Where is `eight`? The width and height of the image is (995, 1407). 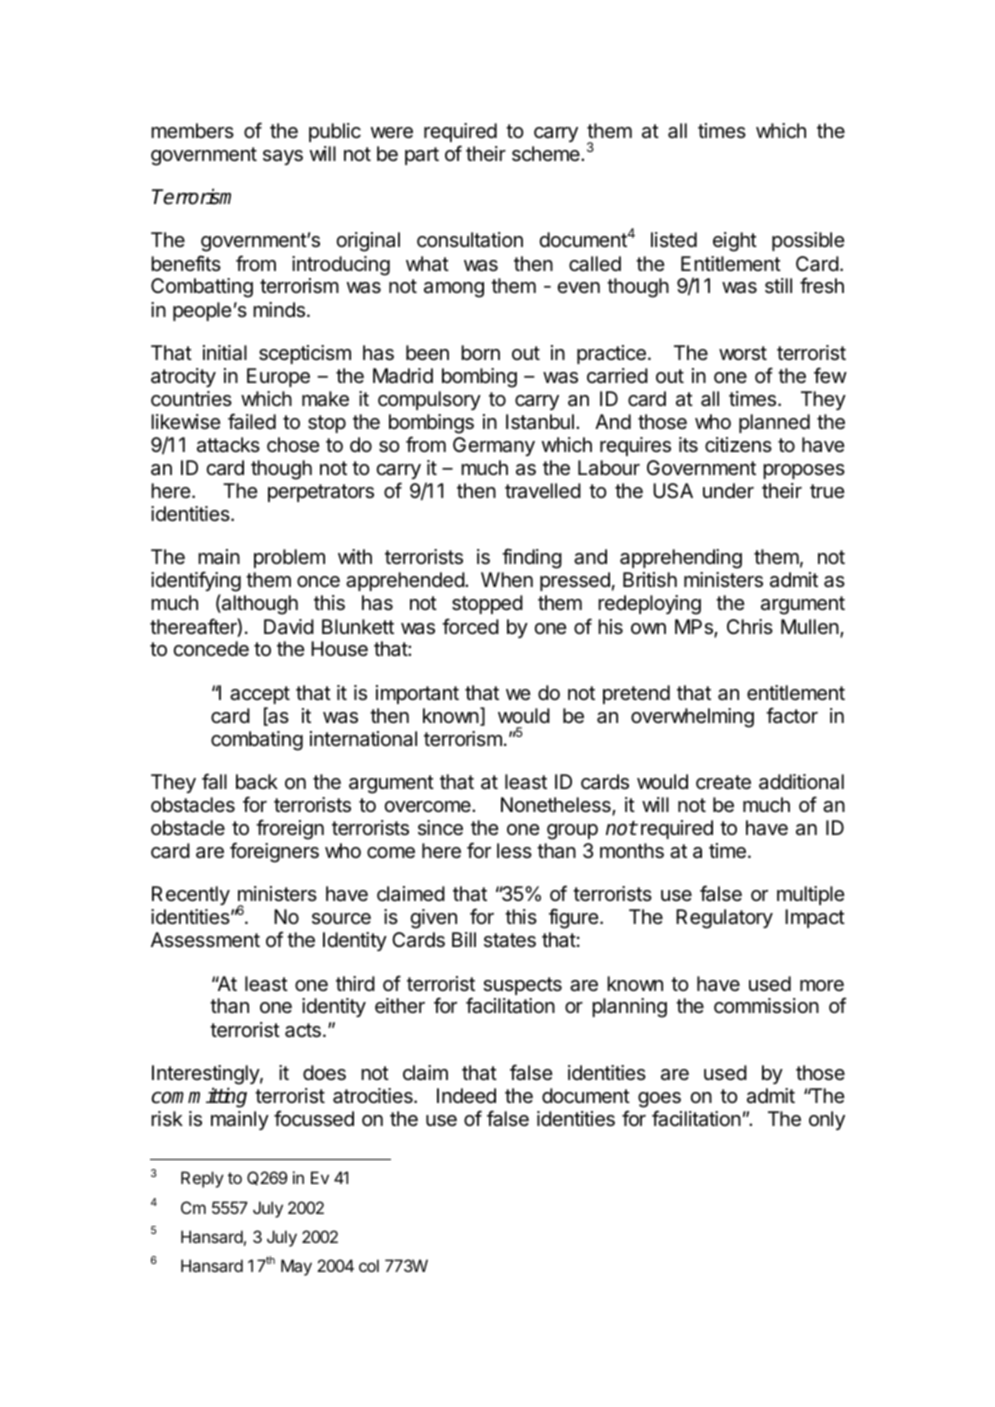
eight is located at coordinates (735, 242).
